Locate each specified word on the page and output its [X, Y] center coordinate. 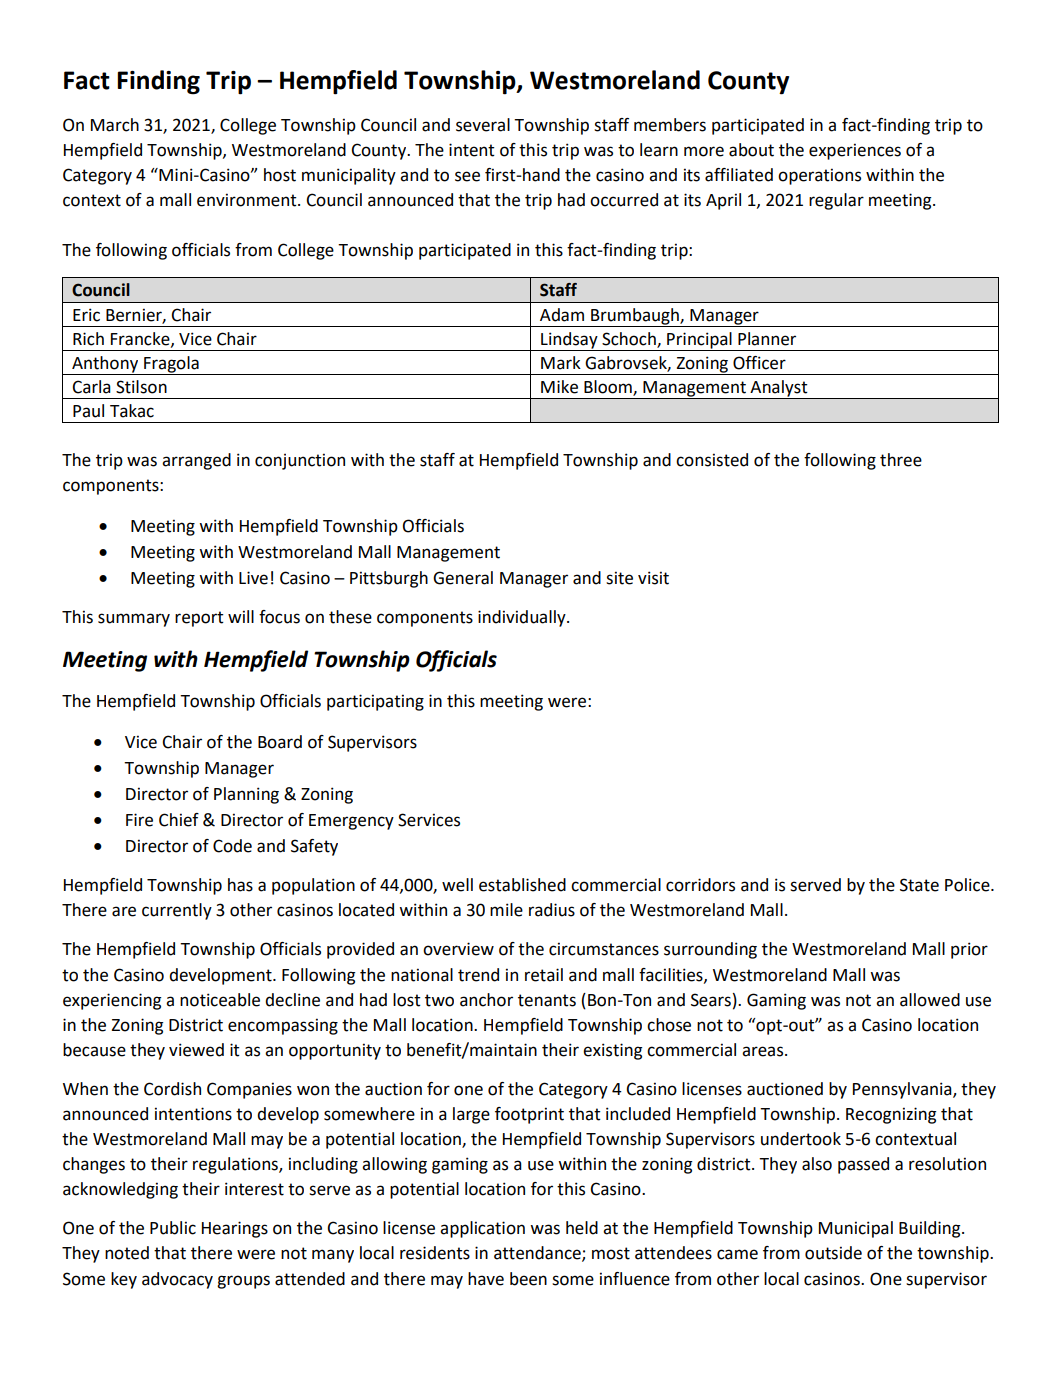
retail [544, 975]
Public [173, 1228]
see [467, 176]
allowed [930, 1000]
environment [248, 200]
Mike [559, 387]
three [901, 460]
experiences [855, 151]
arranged [196, 461]
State [919, 885]
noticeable [220, 1000]
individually [523, 618]
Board [280, 742]
